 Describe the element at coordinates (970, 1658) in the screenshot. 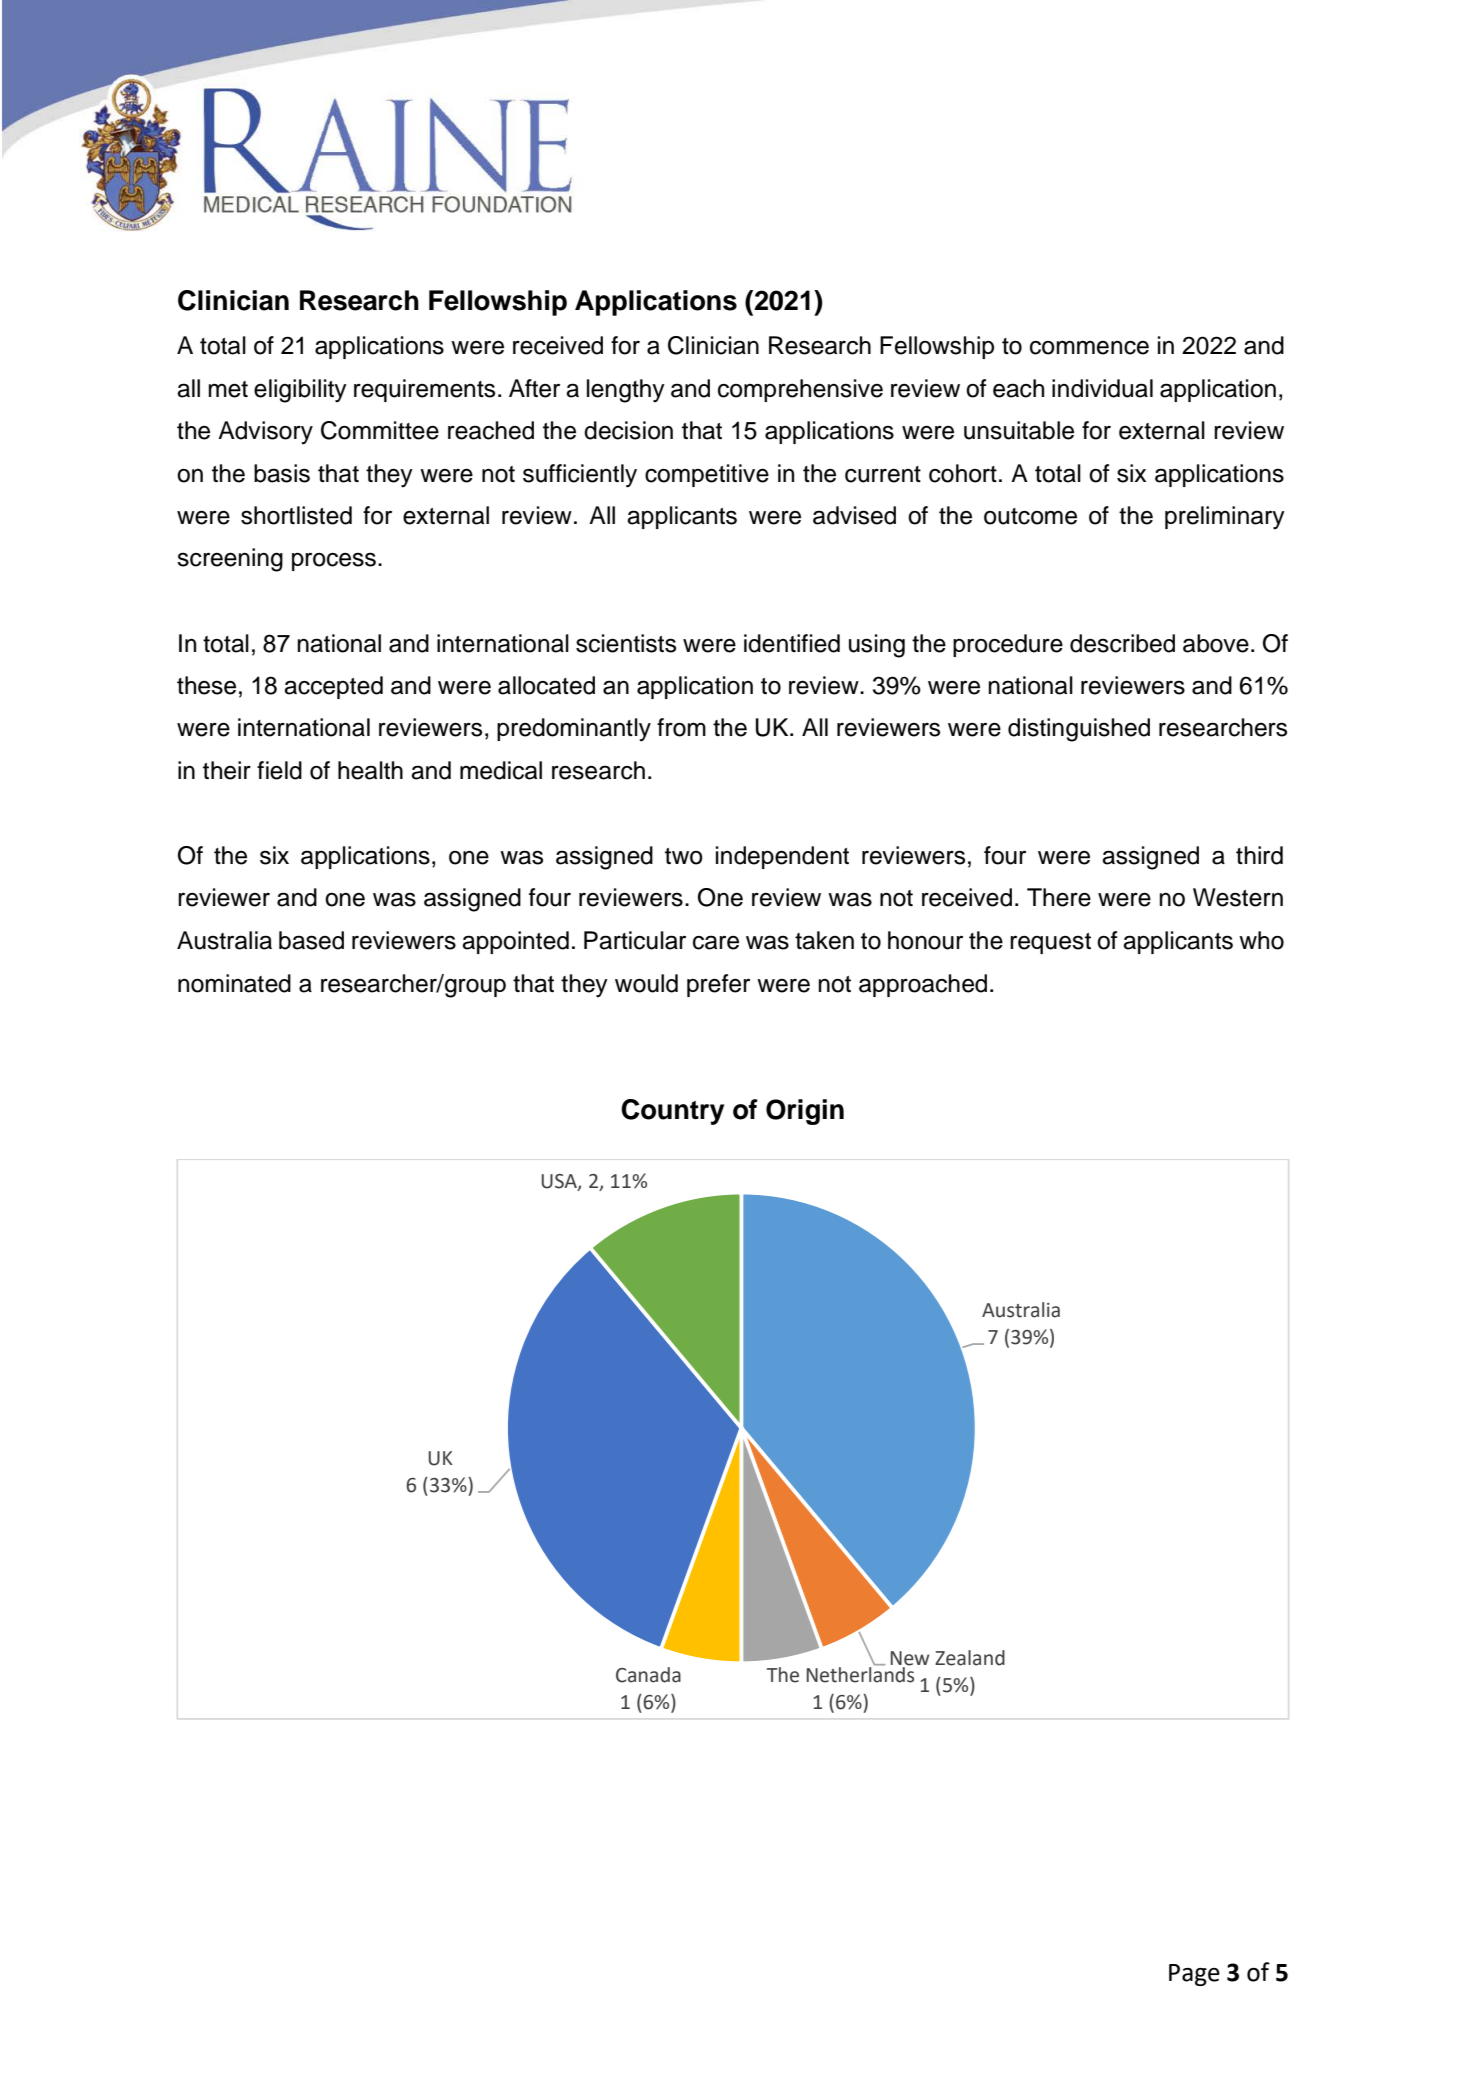

I see `Zealand` at that location.
